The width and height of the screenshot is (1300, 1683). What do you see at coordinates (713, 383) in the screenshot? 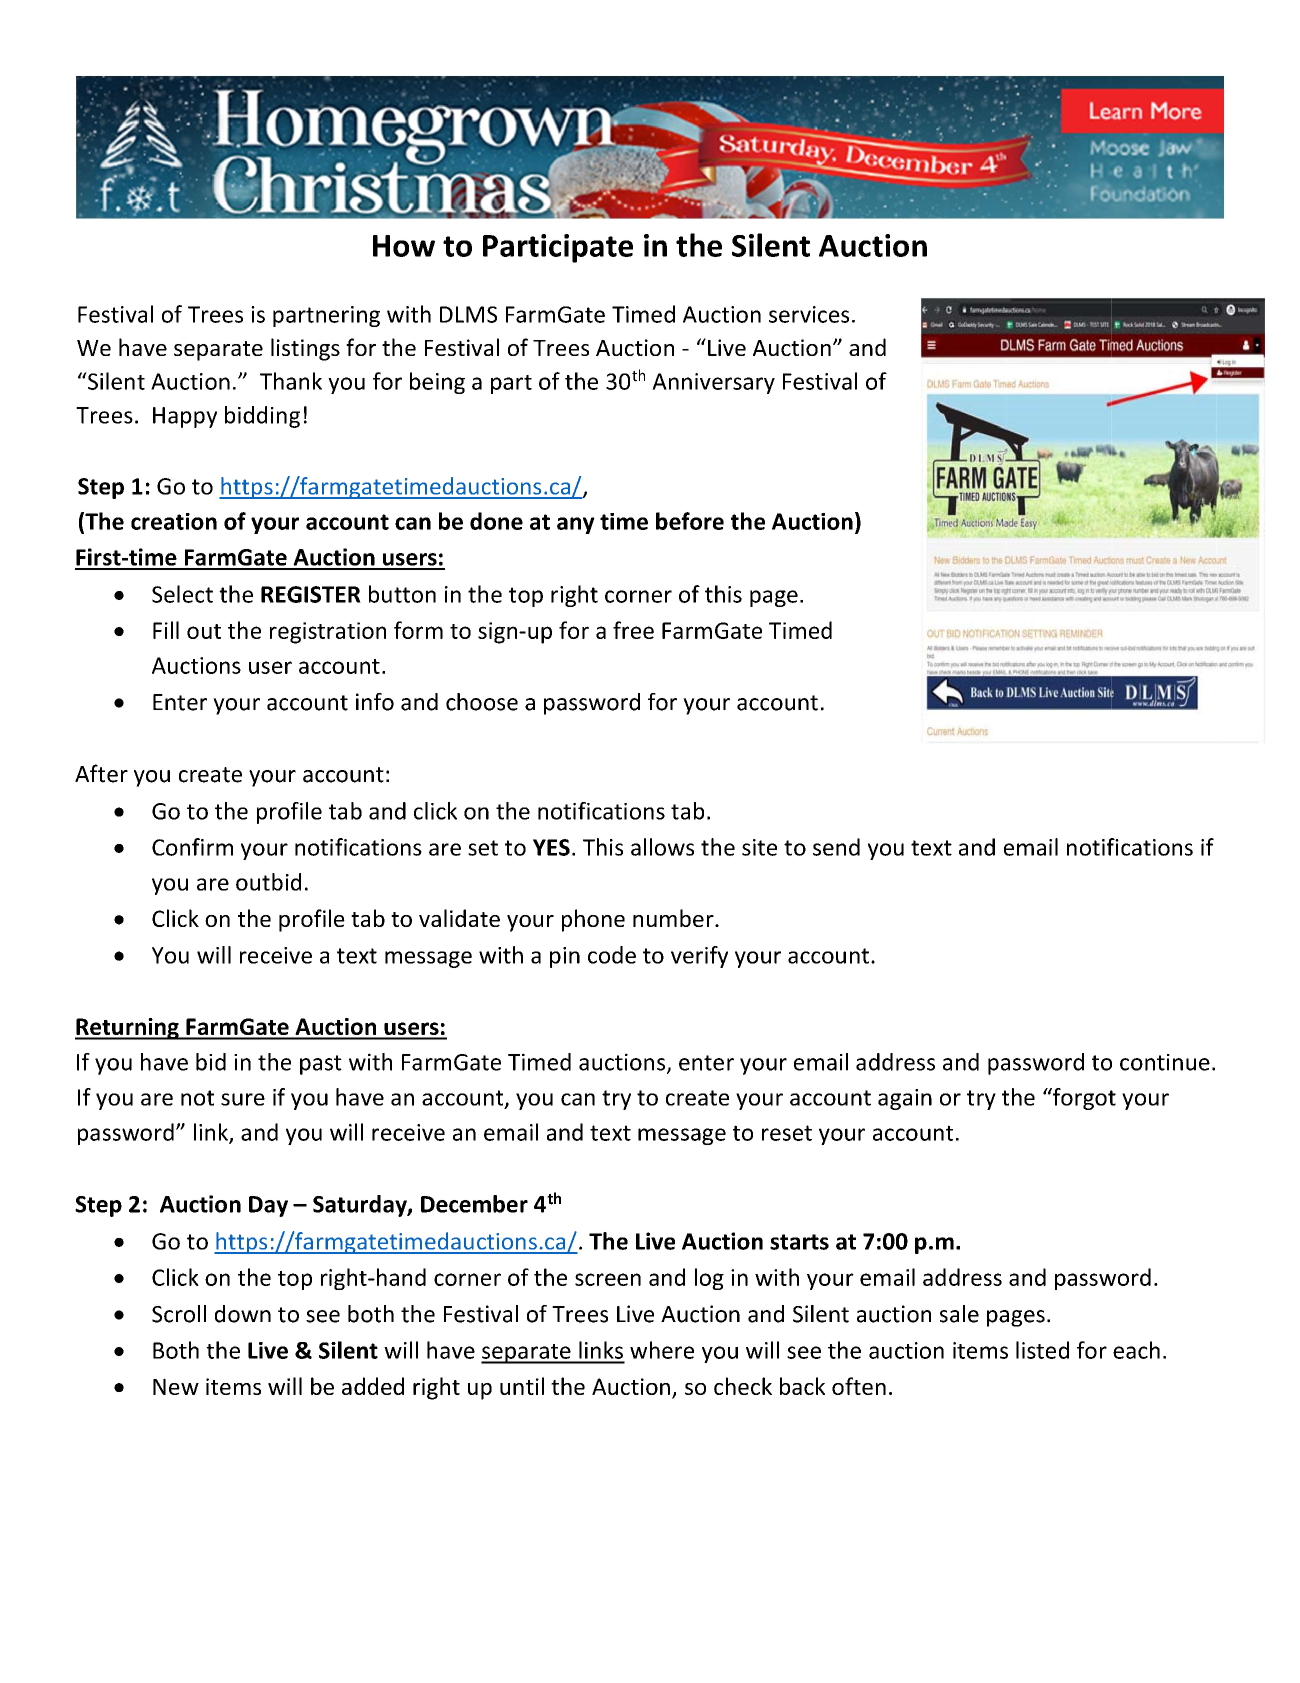
I see `Anniversary` at bounding box center [713, 383].
